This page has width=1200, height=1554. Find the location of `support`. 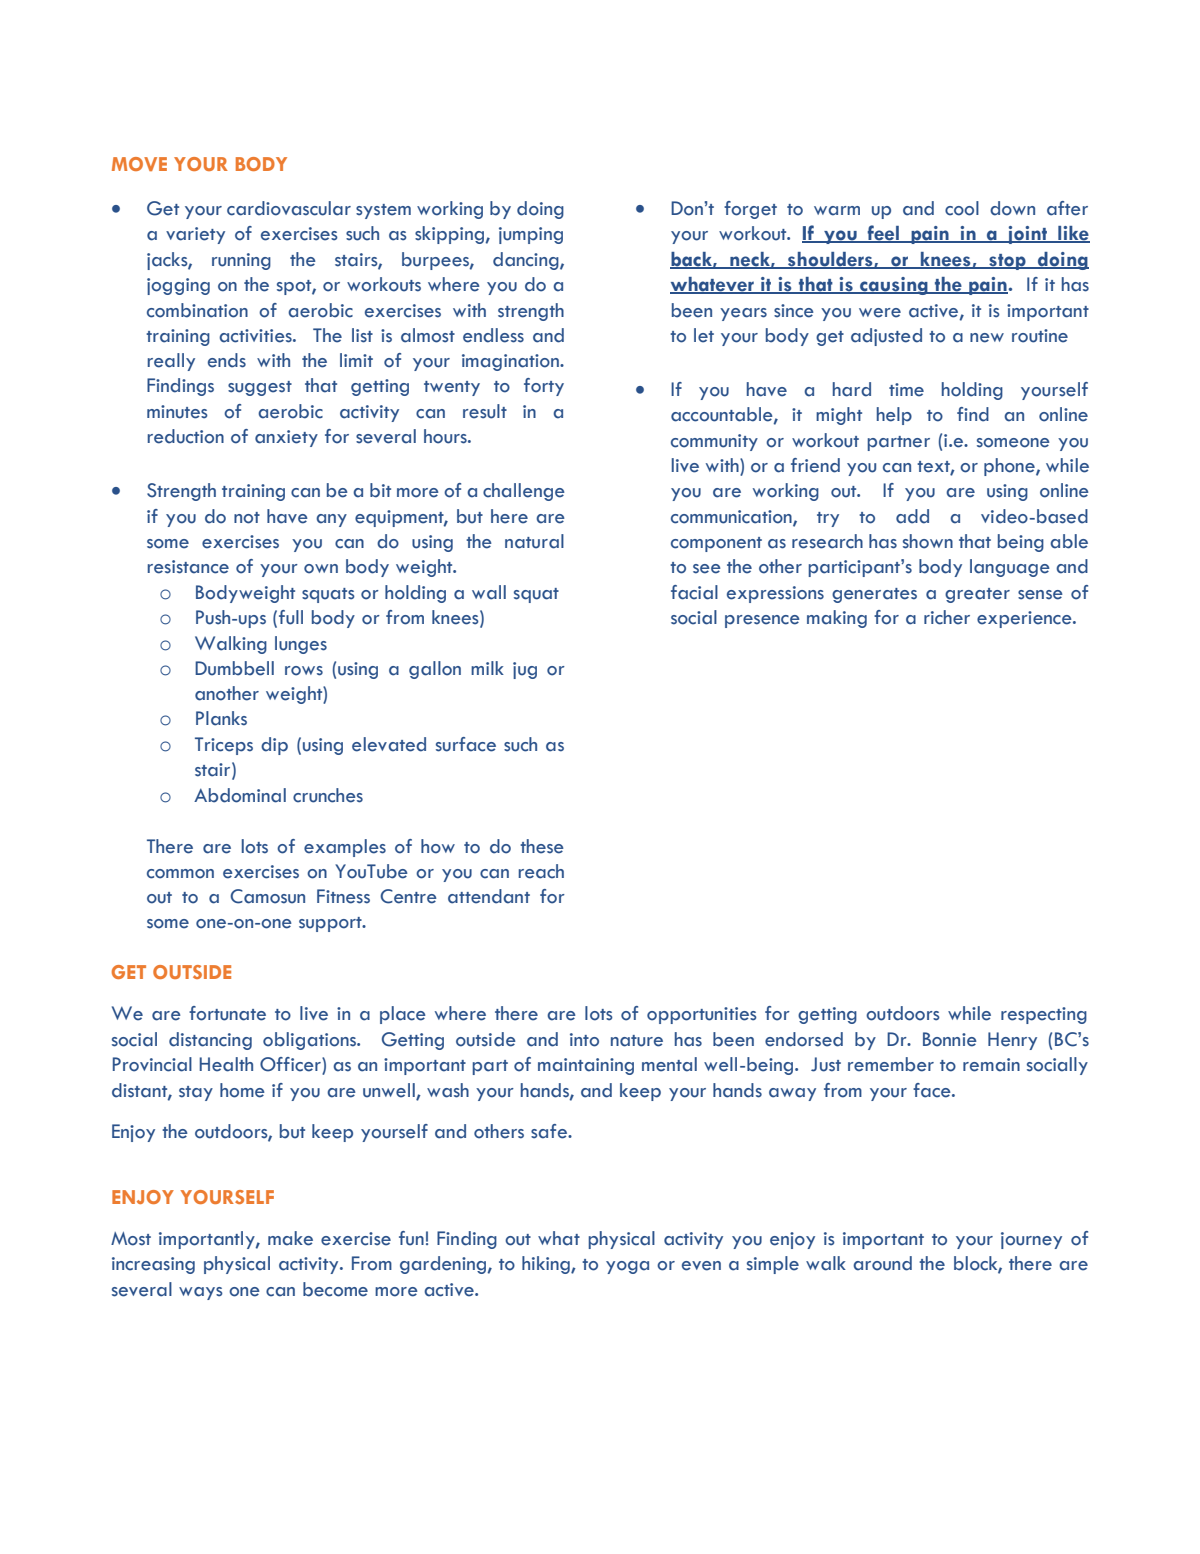

support is located at coordinates (331, 924).
